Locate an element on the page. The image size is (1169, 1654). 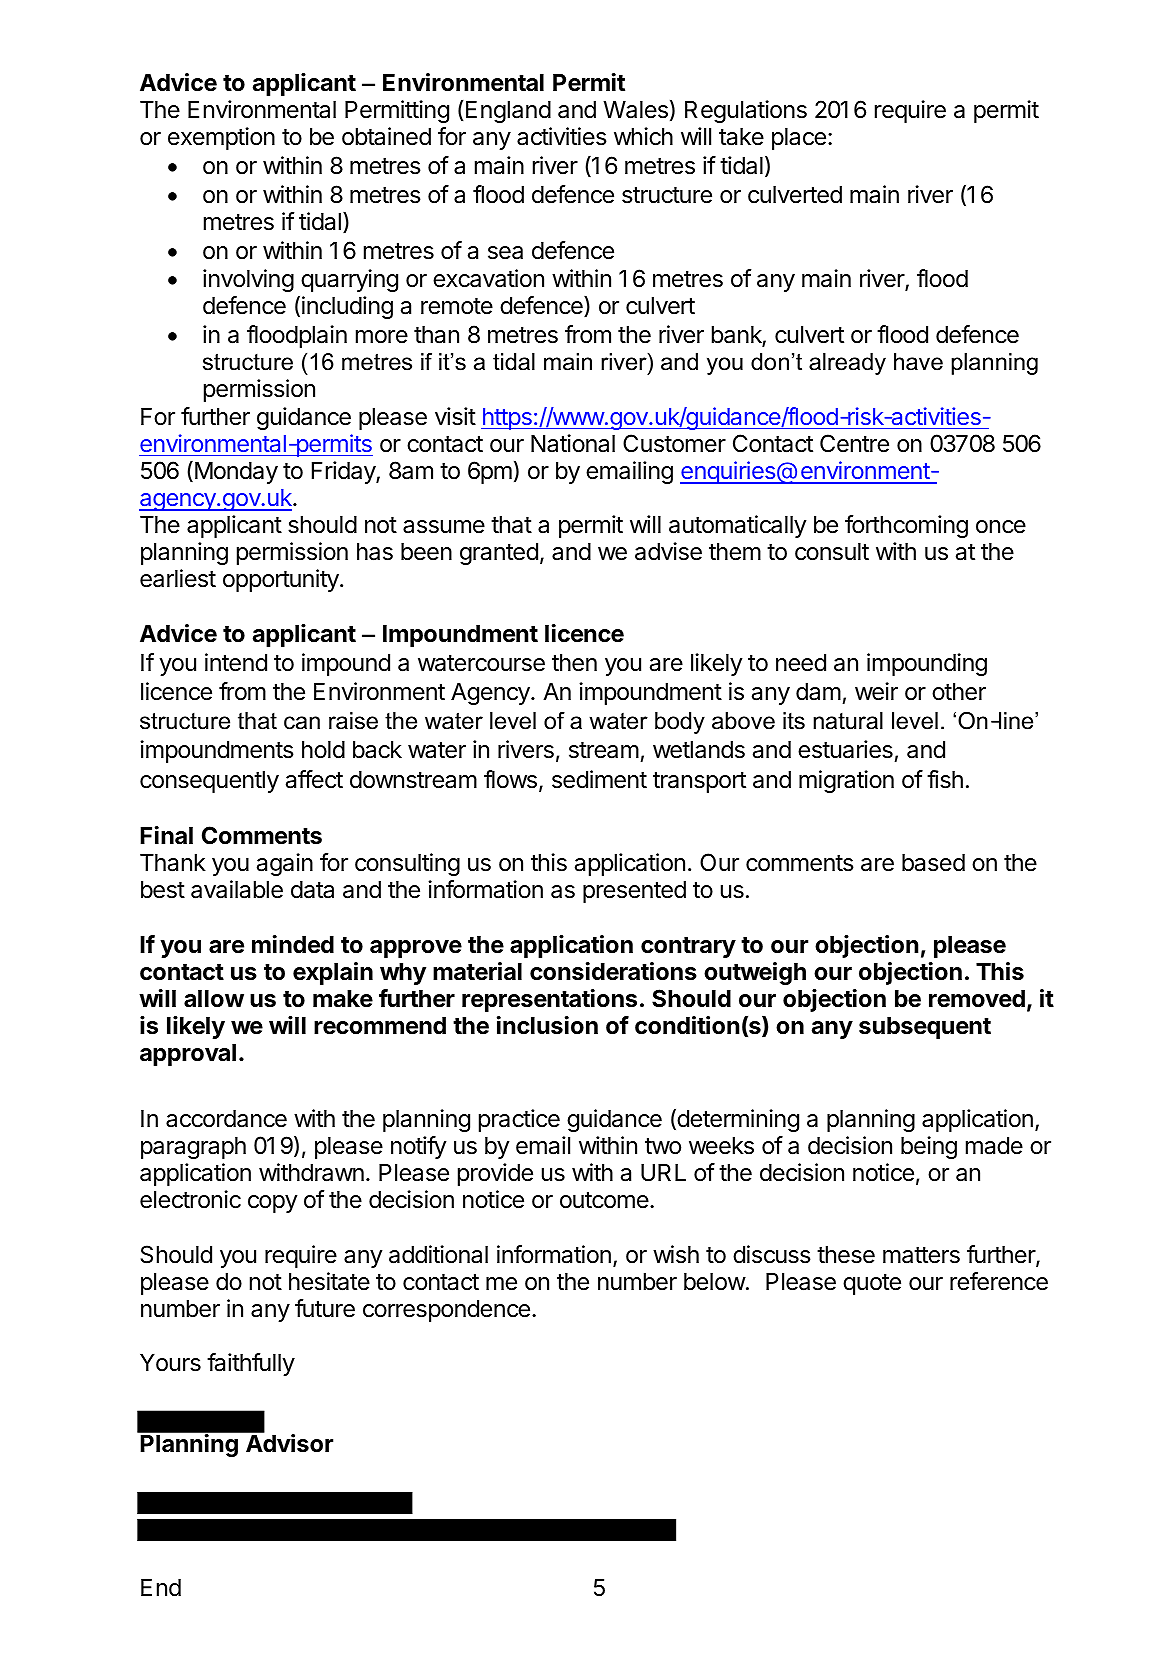
quote is located at coordinates (872, 1284).
